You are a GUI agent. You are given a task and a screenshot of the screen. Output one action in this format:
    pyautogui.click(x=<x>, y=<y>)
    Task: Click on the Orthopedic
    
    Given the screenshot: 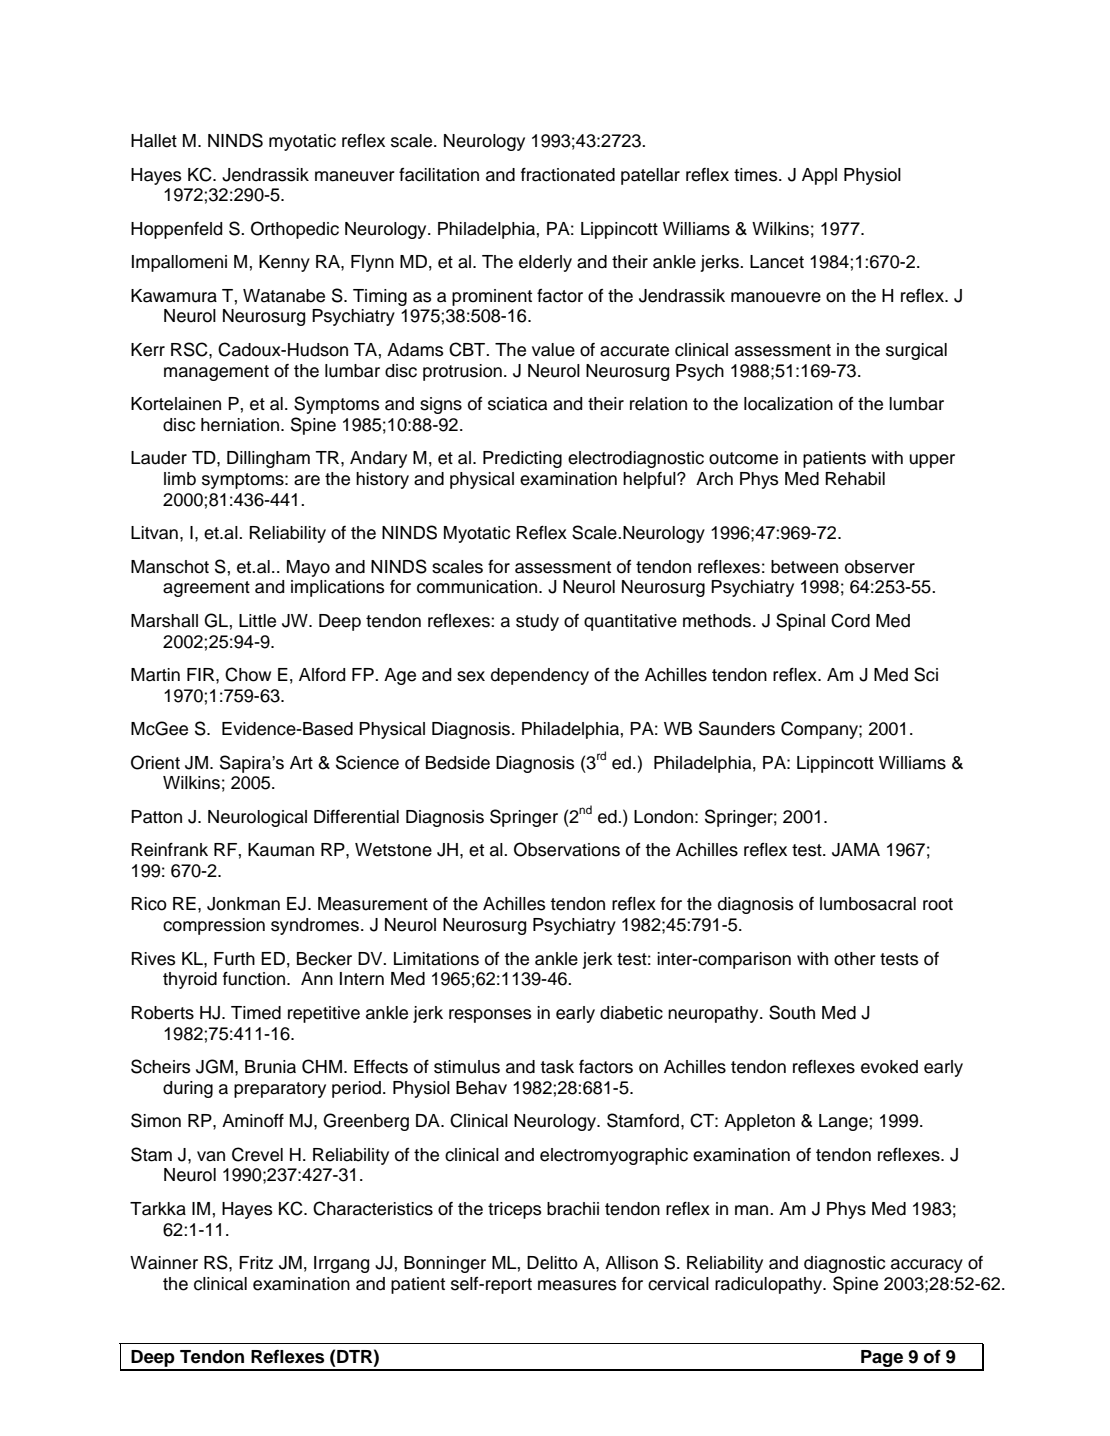 What is the action you would take?
    pyautogui.click(x=295, y=230)
